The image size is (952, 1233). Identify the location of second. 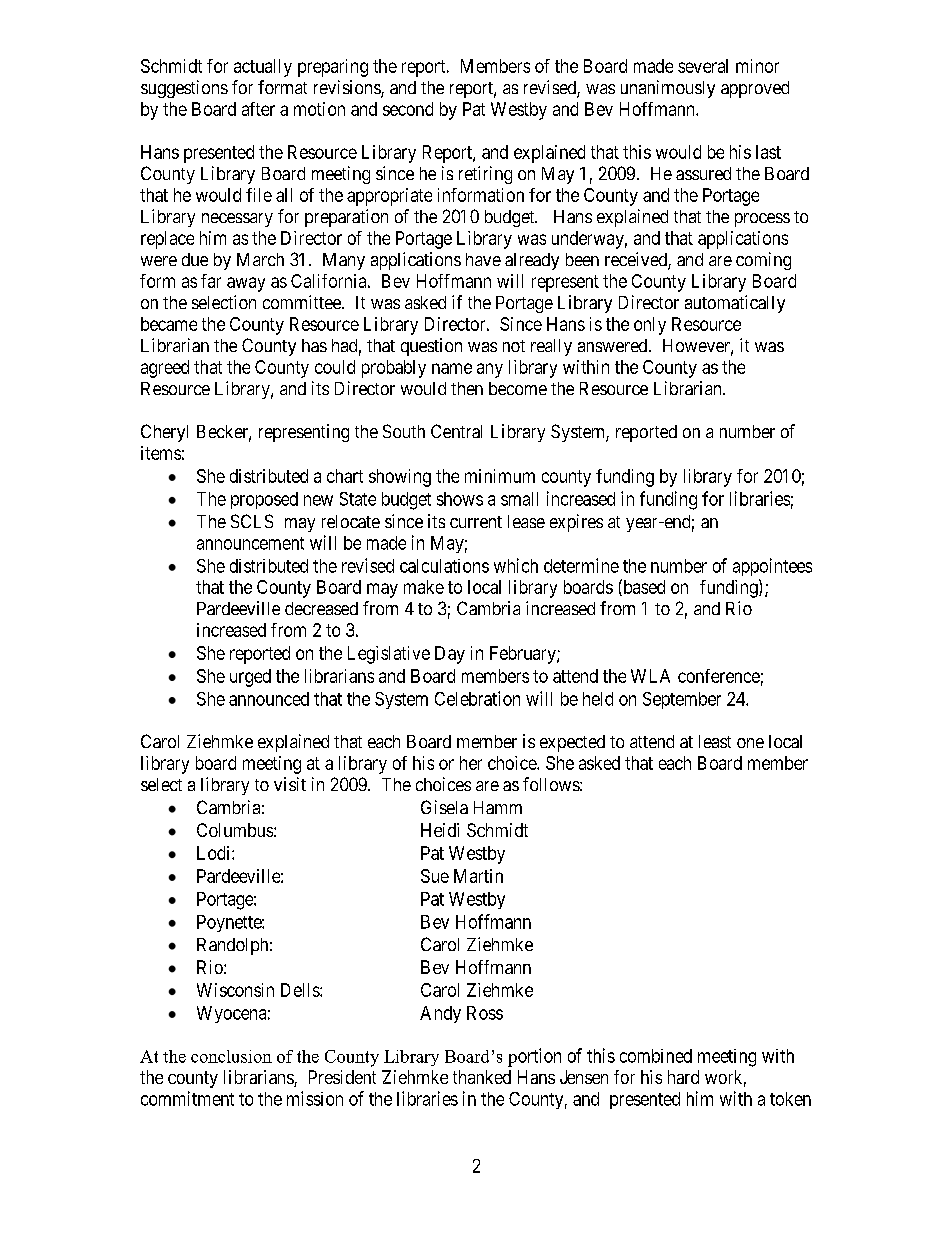
(408, 109).
